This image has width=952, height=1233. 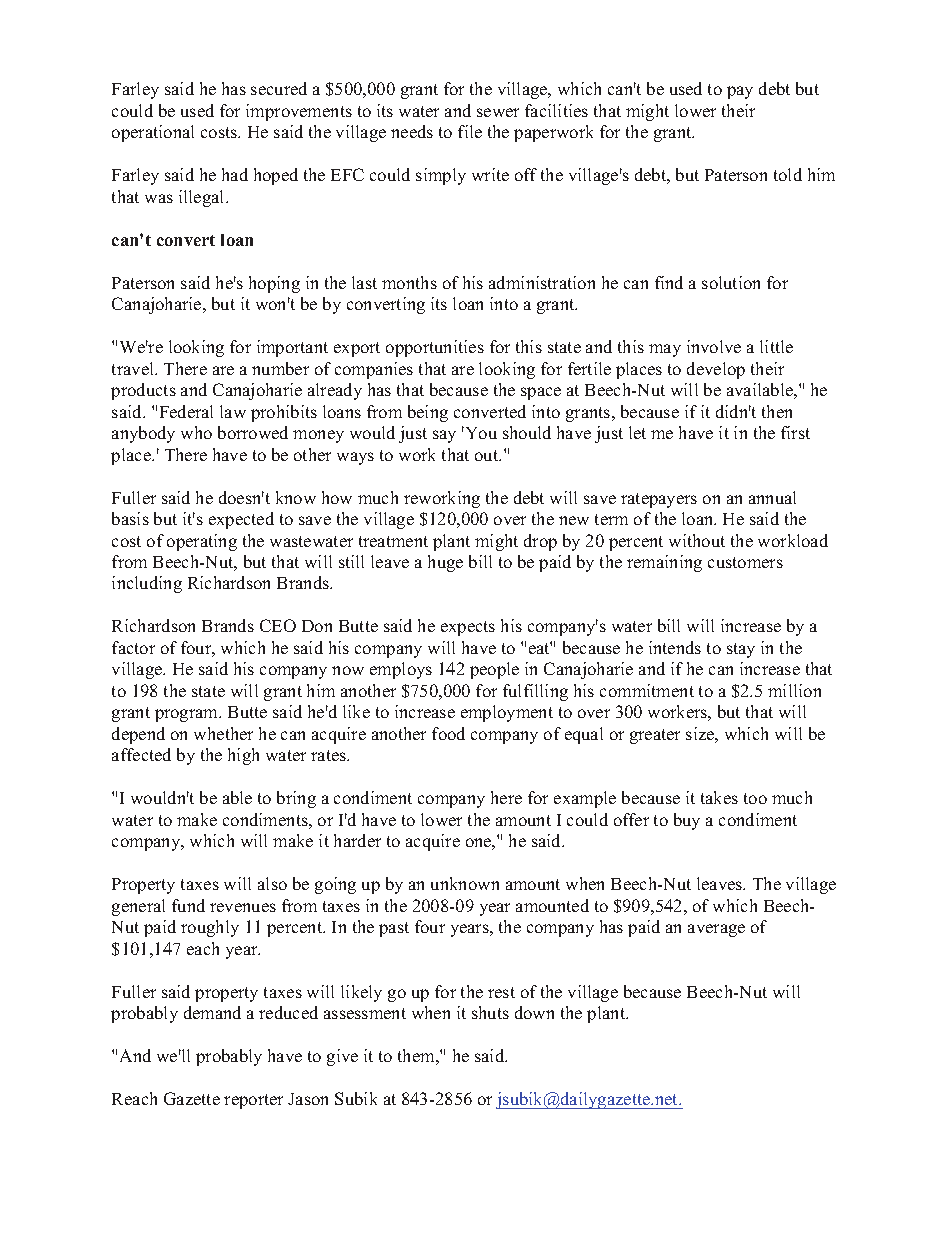 I want to click on shuts, so click(x=490, y=1012).
